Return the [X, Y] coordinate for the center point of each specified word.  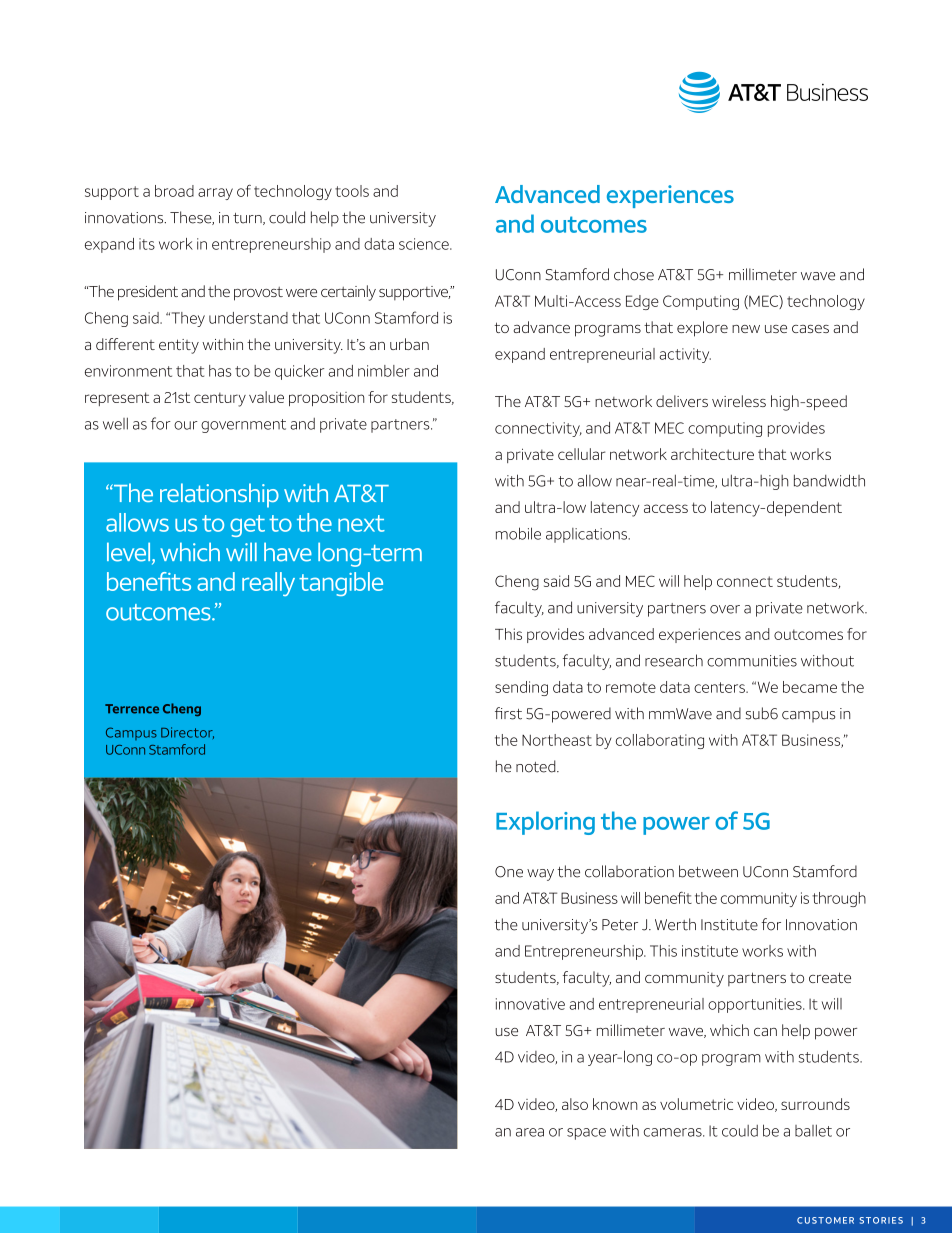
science [425, 244]
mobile [518, 533]
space [586, 1134]
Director [187, 733]
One [509, 872]
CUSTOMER [825, 1220]
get [247, 526]
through [839, 899]
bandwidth [829, 480]
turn [248, 219]
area [530, 1132]
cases [810, 329]
